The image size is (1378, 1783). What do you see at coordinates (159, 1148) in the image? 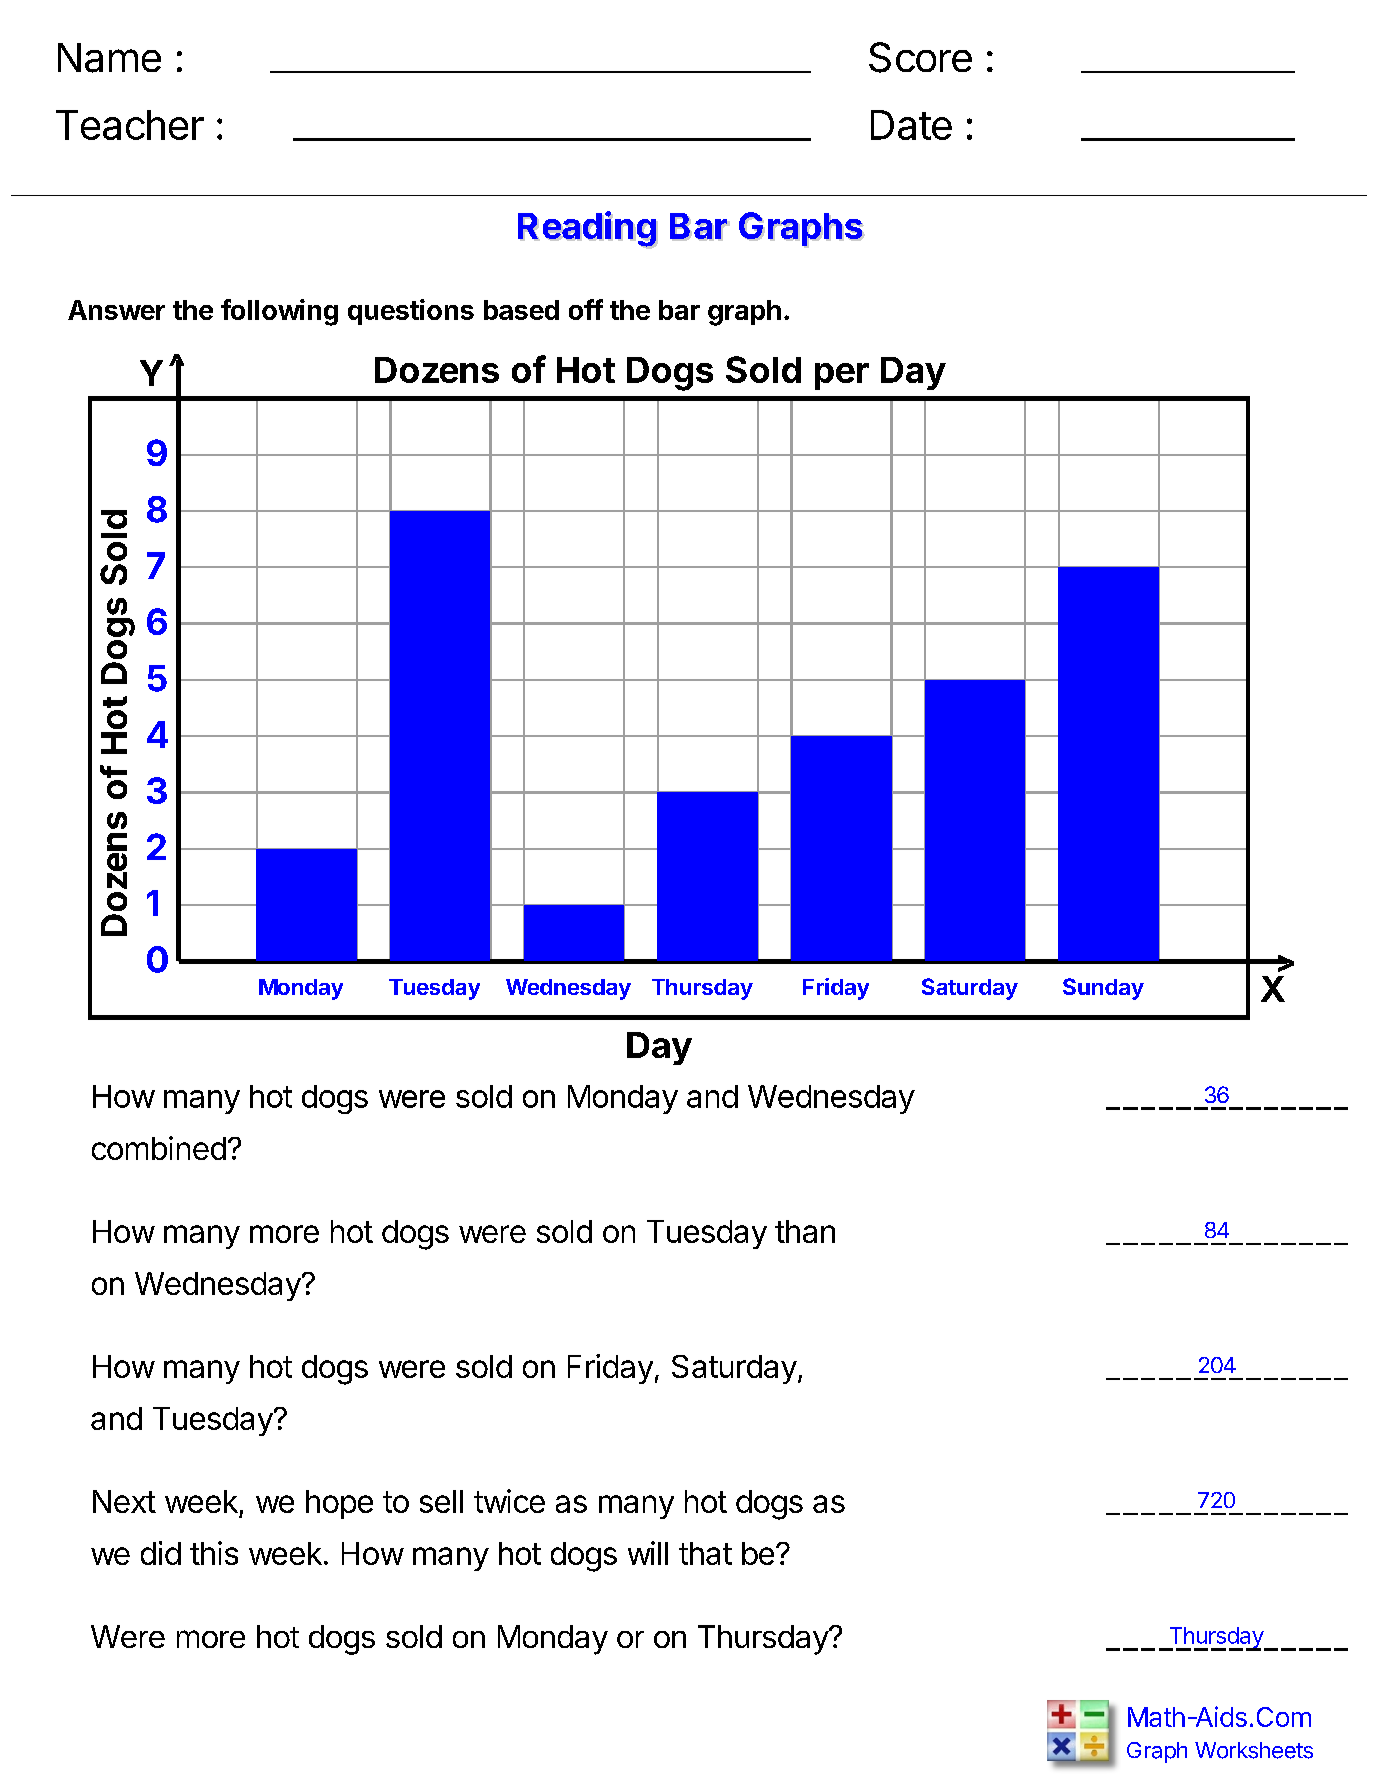
I see `combined` at bounding box center [159, 1148].
